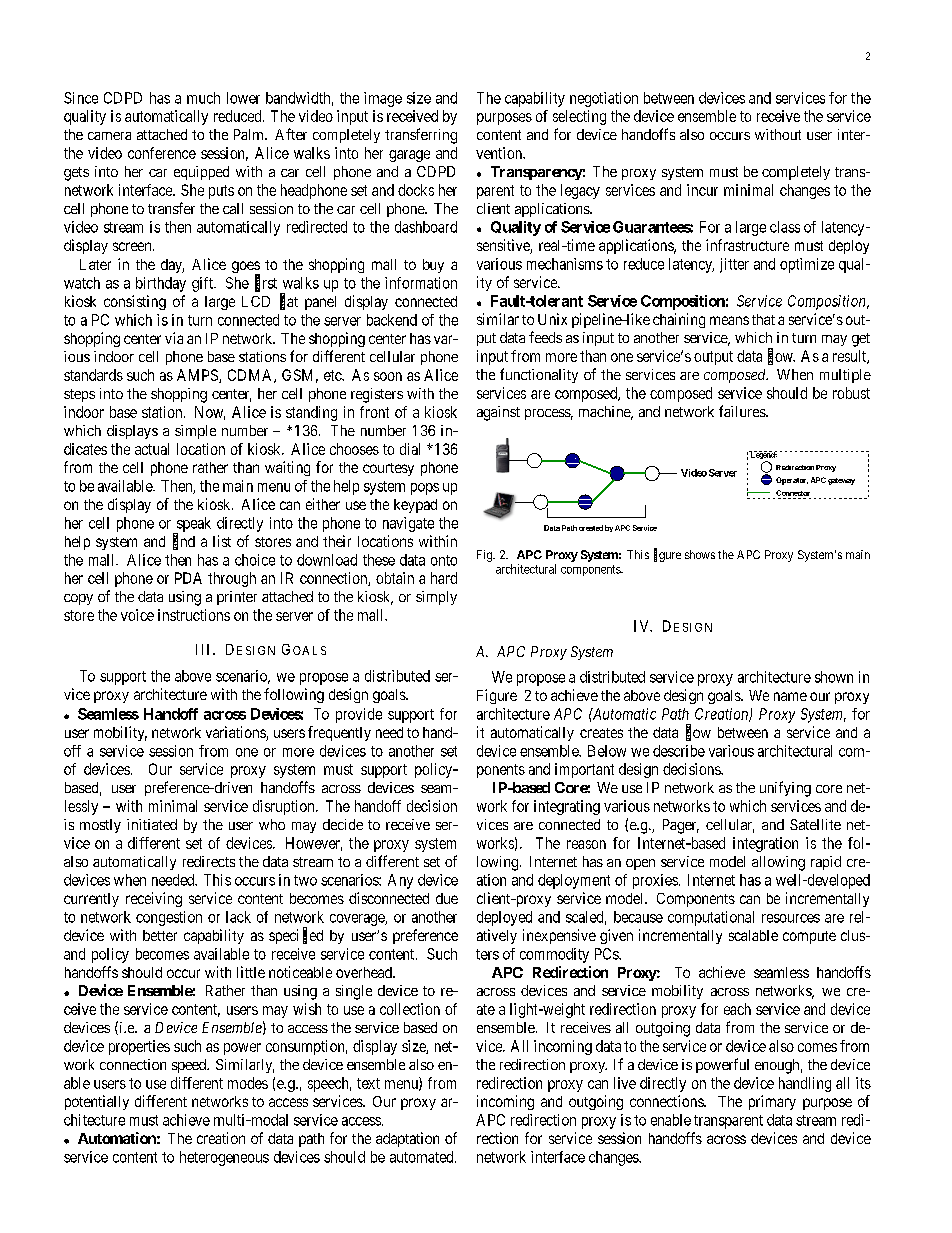  I want to click on simply, so click(436, 598).
